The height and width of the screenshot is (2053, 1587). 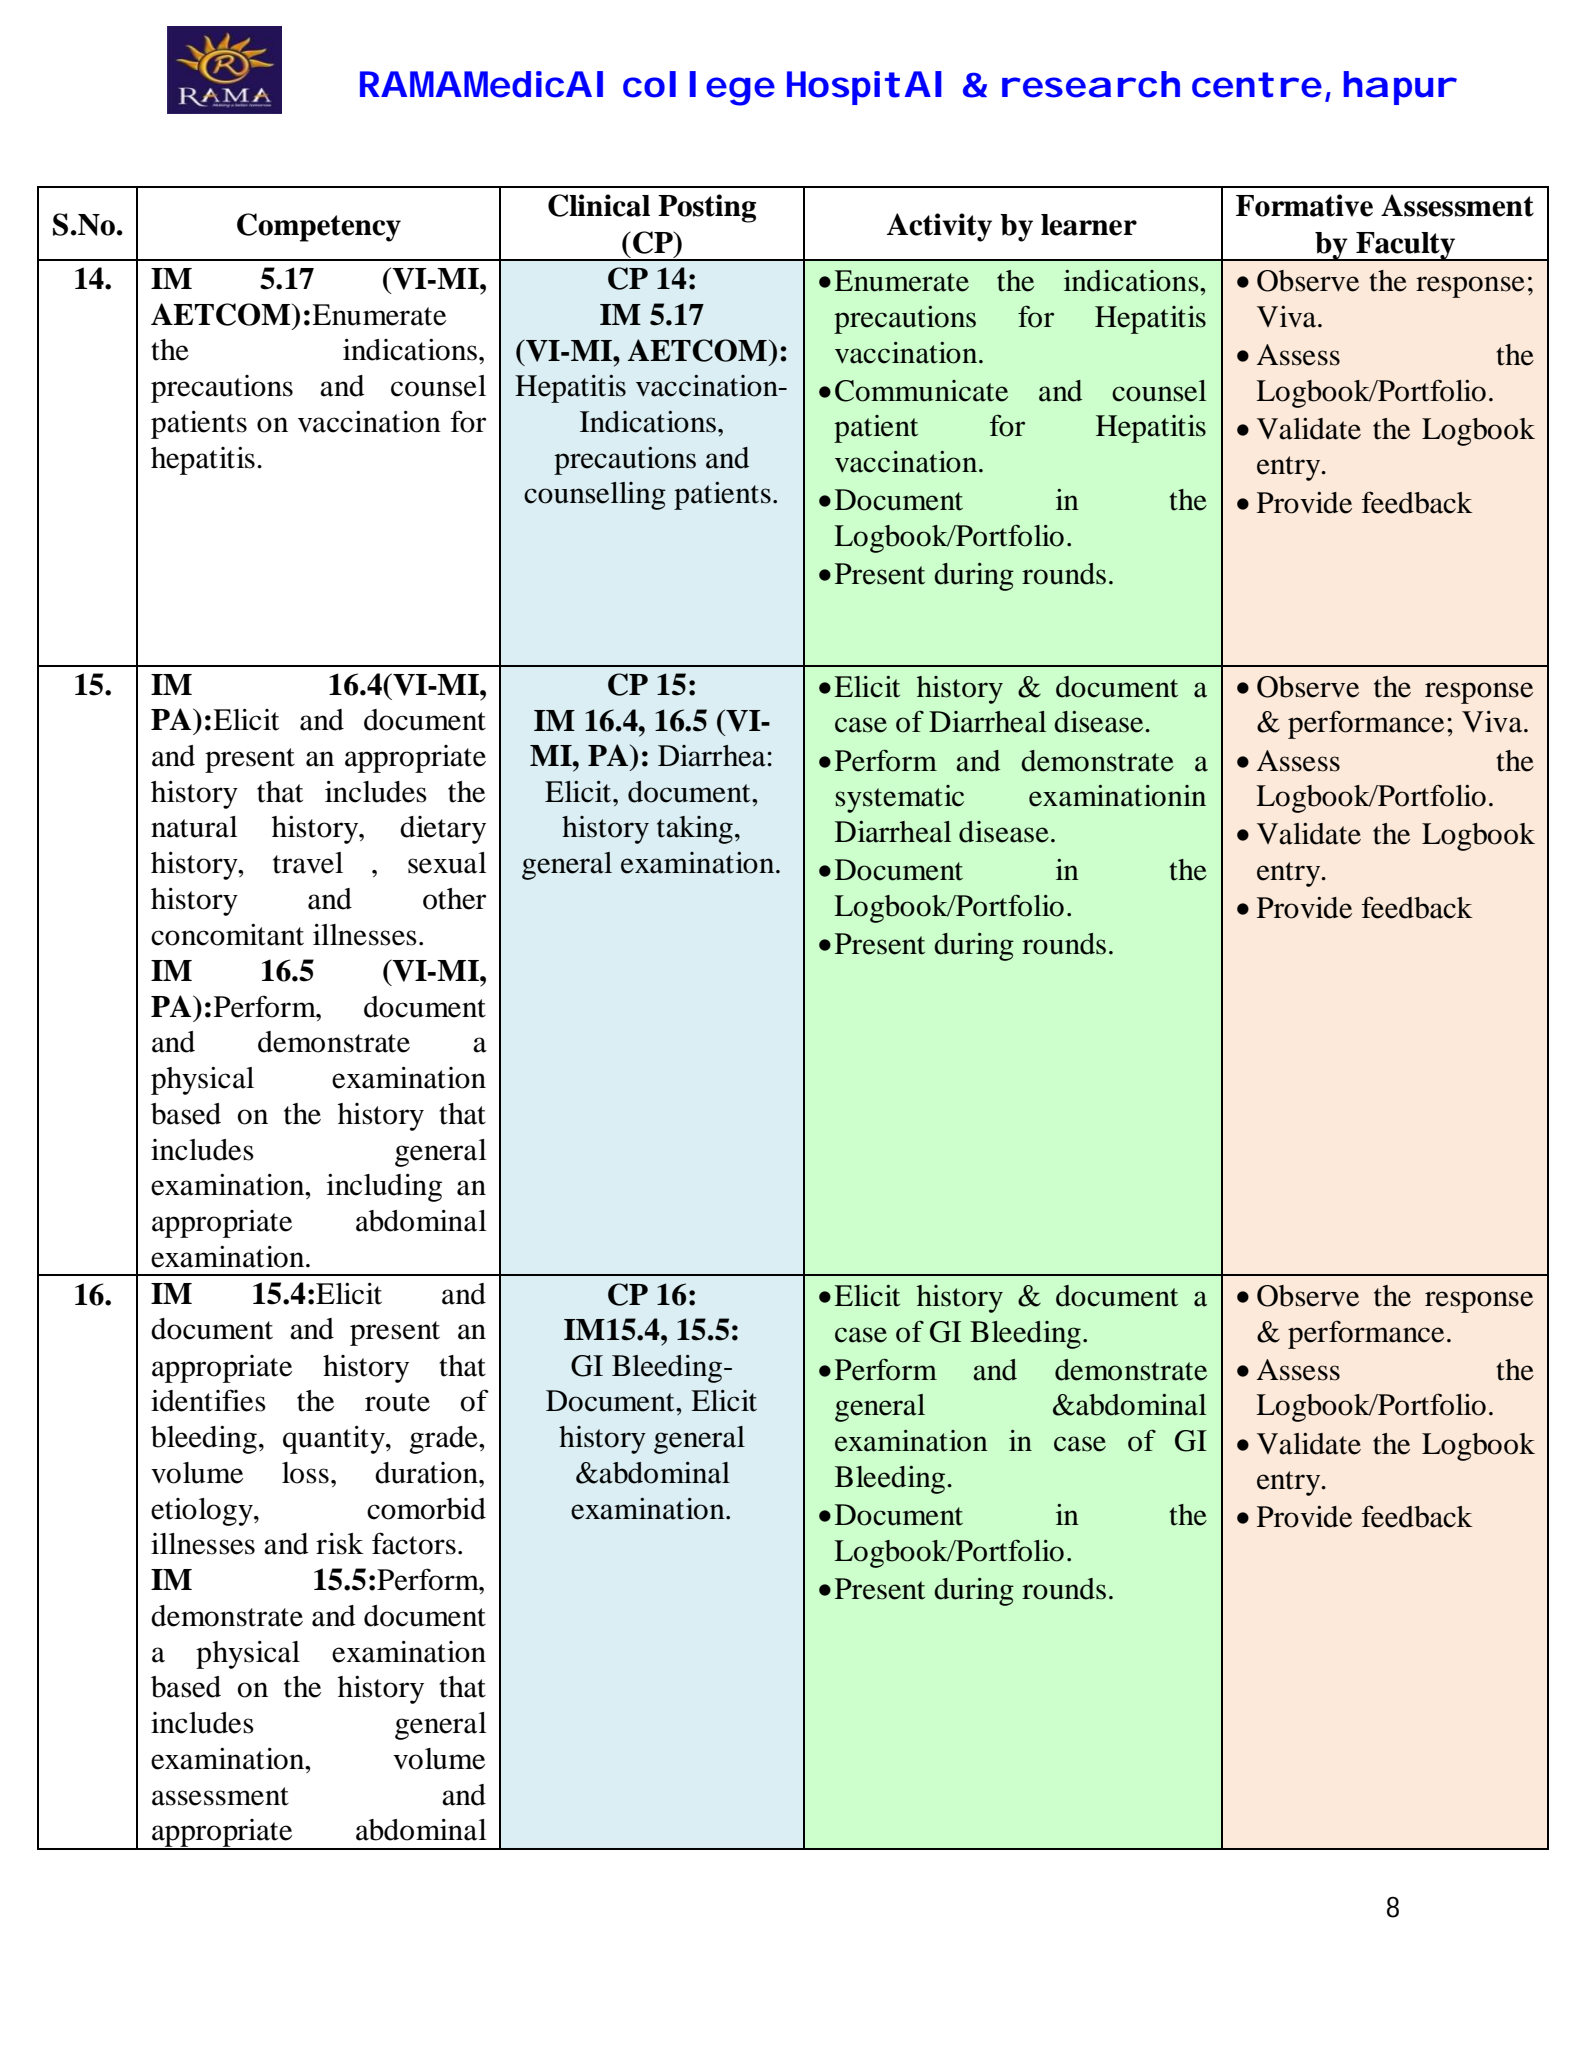 I want to click on college, so click(x=699, y=88).
